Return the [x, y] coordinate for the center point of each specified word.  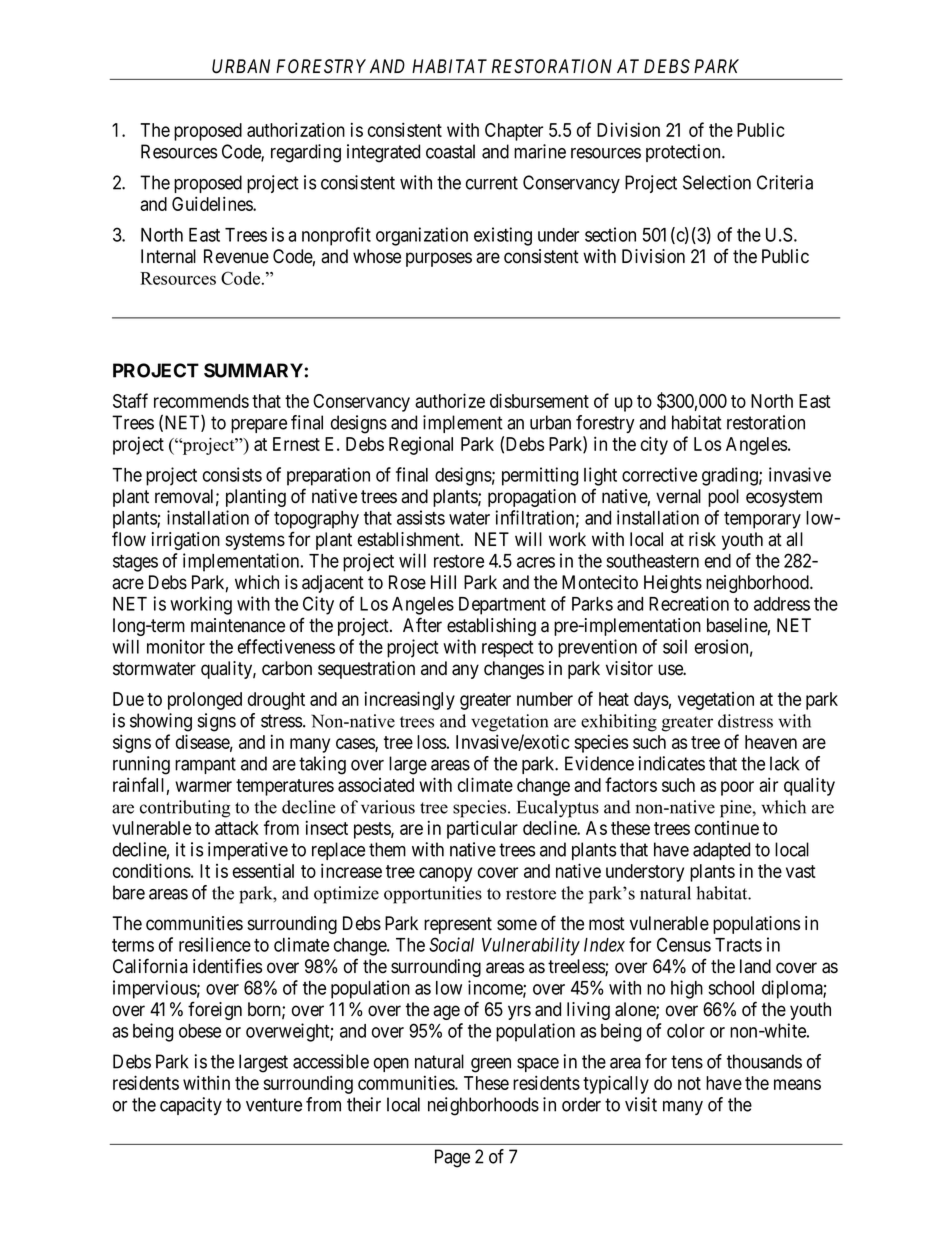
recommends [201, 401]
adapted [721, 851]
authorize [450, 400]
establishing [491, 627]
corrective [659, 474]
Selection [717, 182]
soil [675, 646]
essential [263, 870]
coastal [450, 151]
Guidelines [213, 203]
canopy [445, 874]
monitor [176, 646]
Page [452, 1158]
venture [274, 1105]
